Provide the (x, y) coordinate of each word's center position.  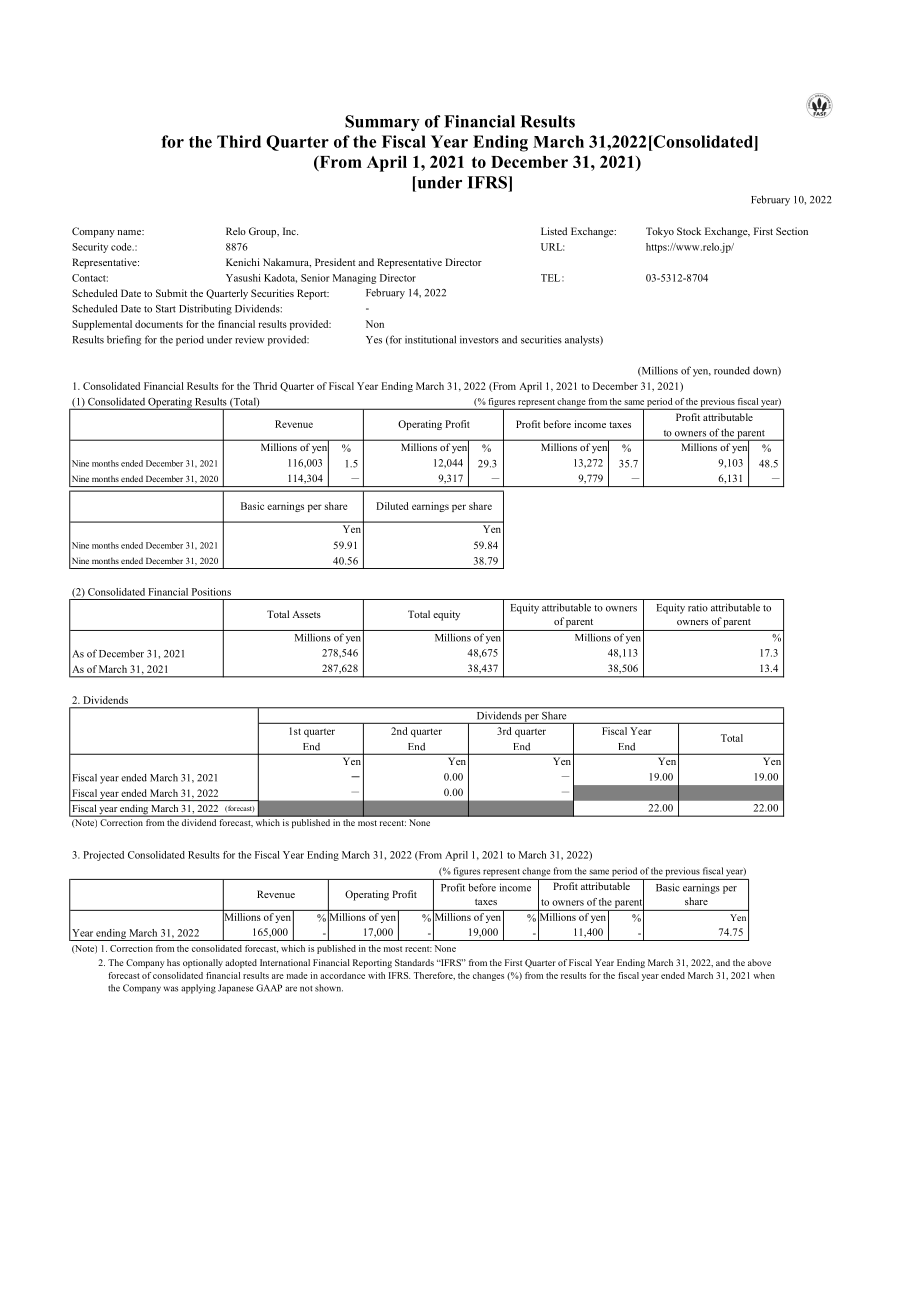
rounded (732, 370)
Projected (103, 856)
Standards (414, 962)
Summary (382, 123)
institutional (430, 339)
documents (159, 324)
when (764, 975)
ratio (698, 608)
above (759, 962)
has (173, 962)
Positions (211, 592)
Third (239, 141)
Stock (689, 231)
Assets (306, 614)
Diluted (392, 506)
